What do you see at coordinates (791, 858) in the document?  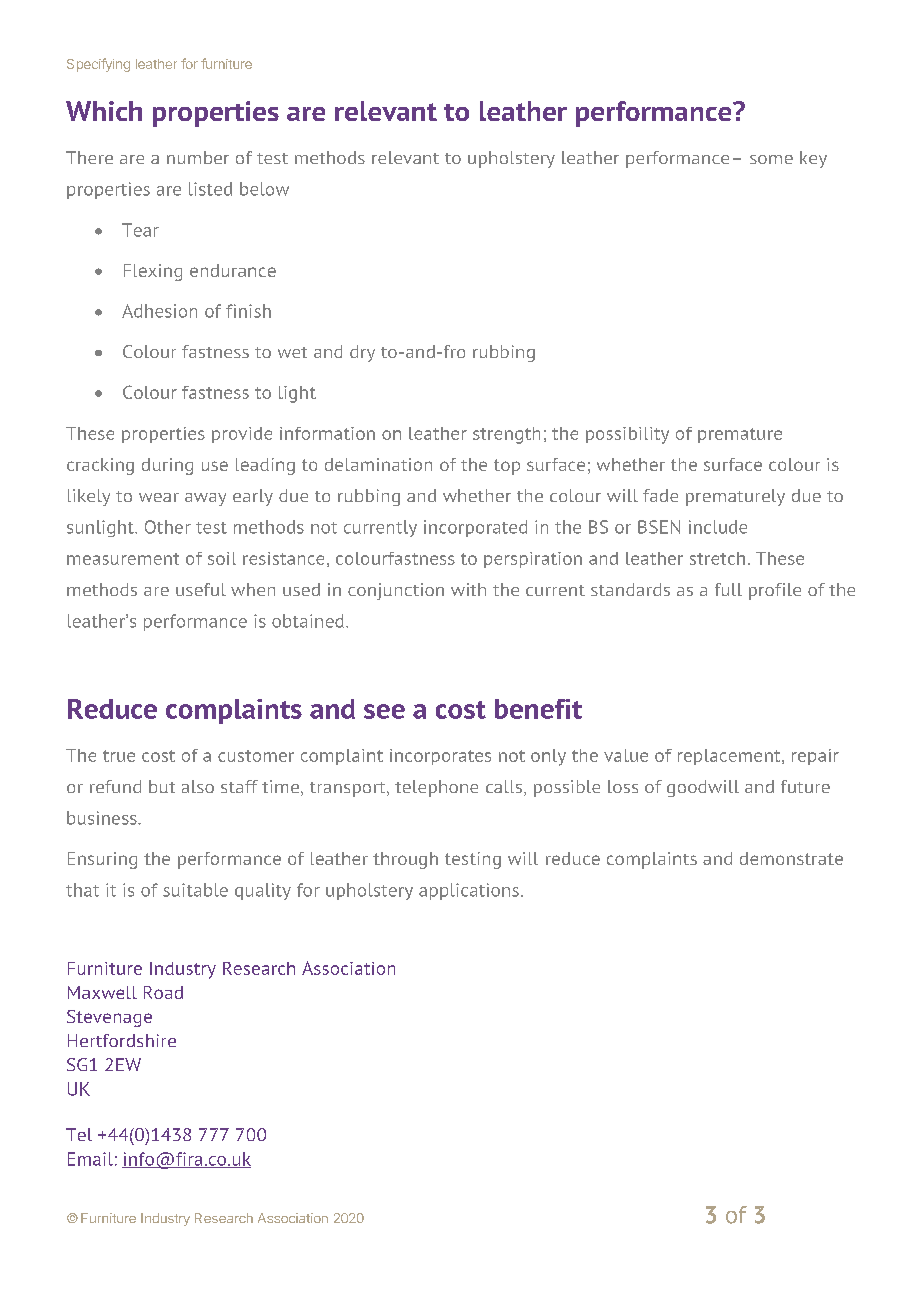 I see `demonstrate` at bounding box center [791, 858].
